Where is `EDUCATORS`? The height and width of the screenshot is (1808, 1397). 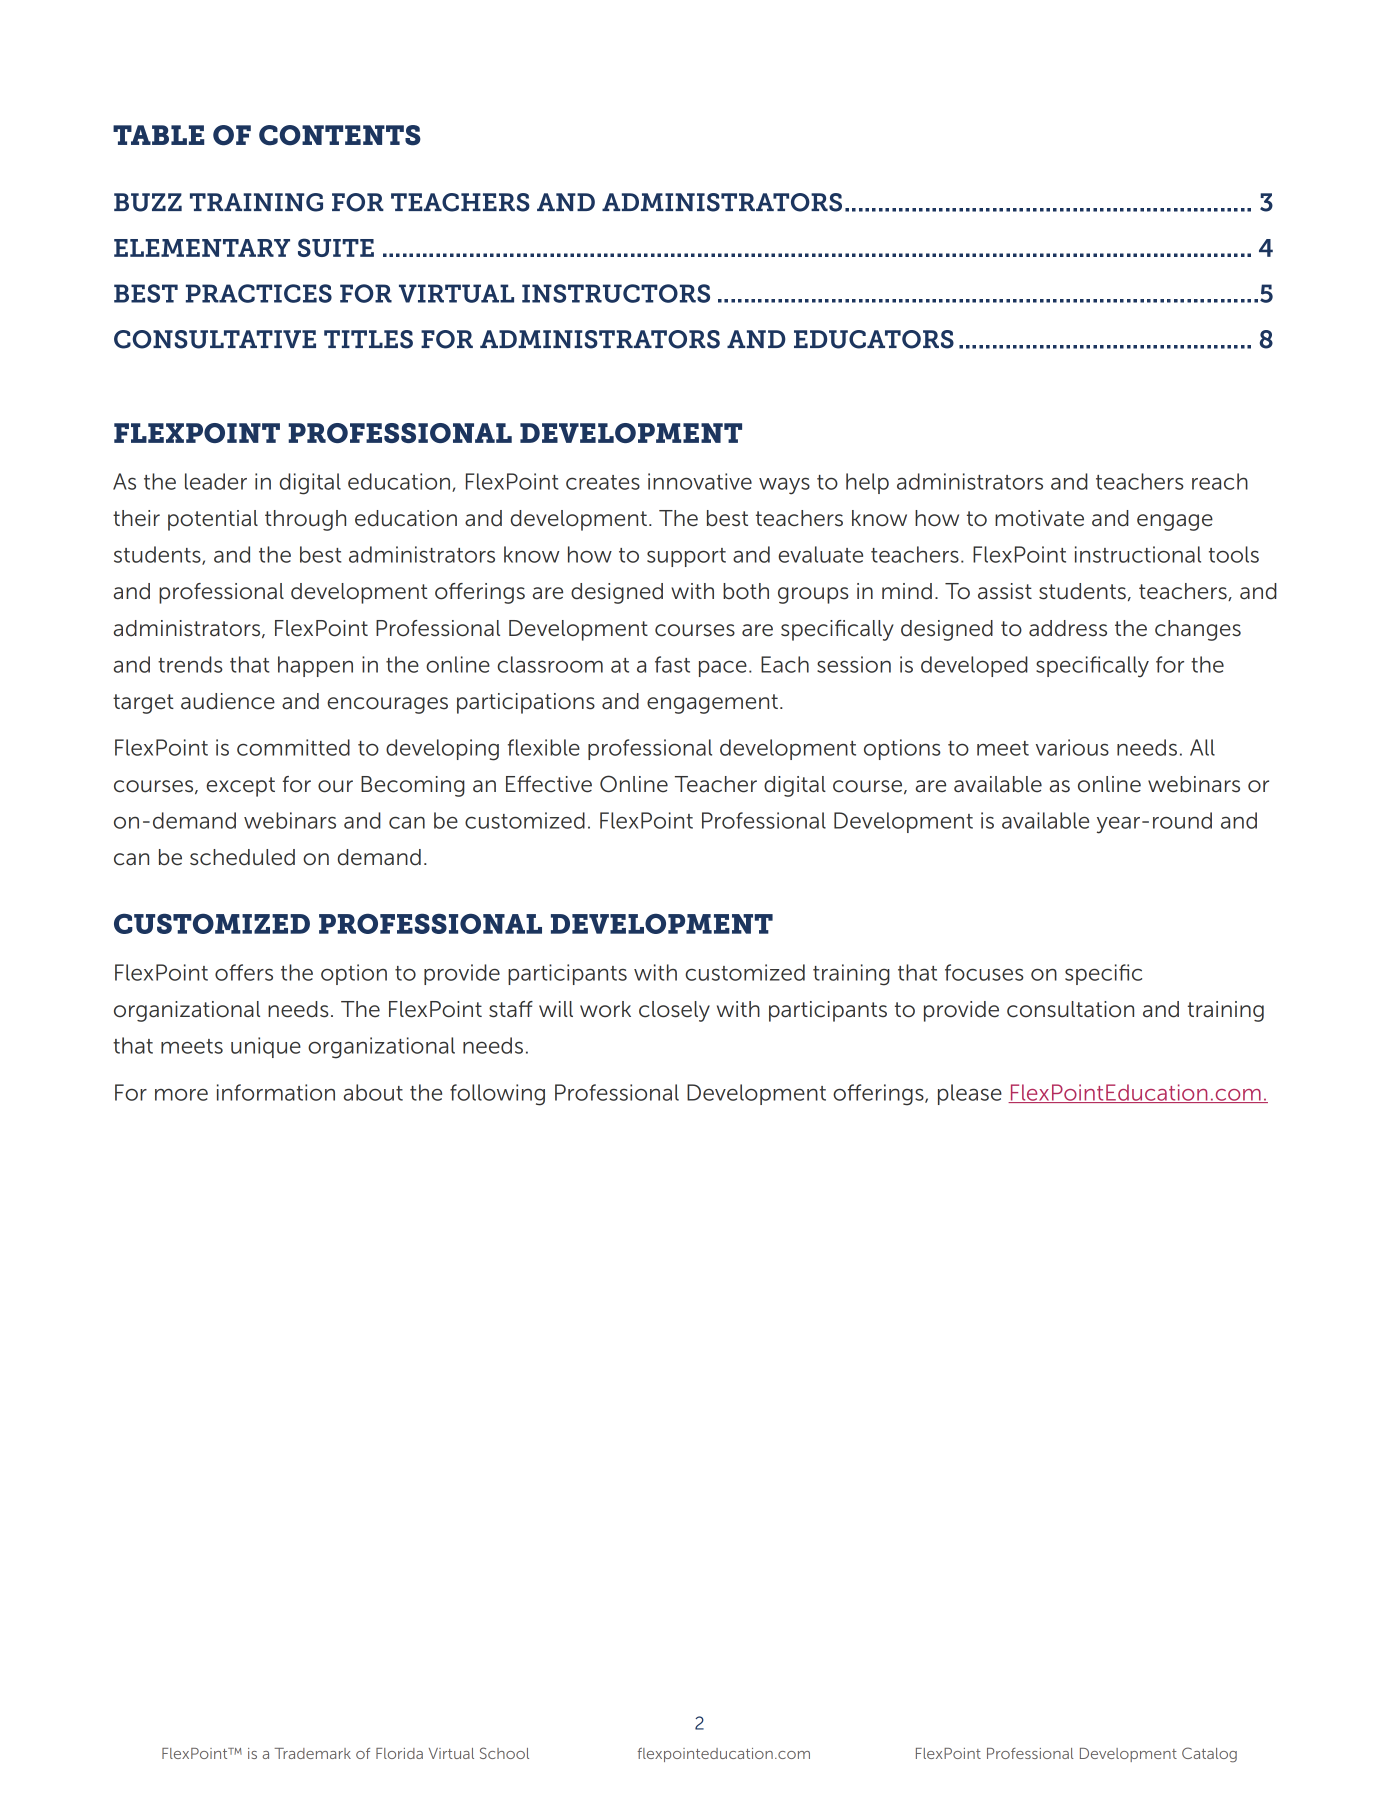
EDUCATORS is located at coordinates (874, 339).
